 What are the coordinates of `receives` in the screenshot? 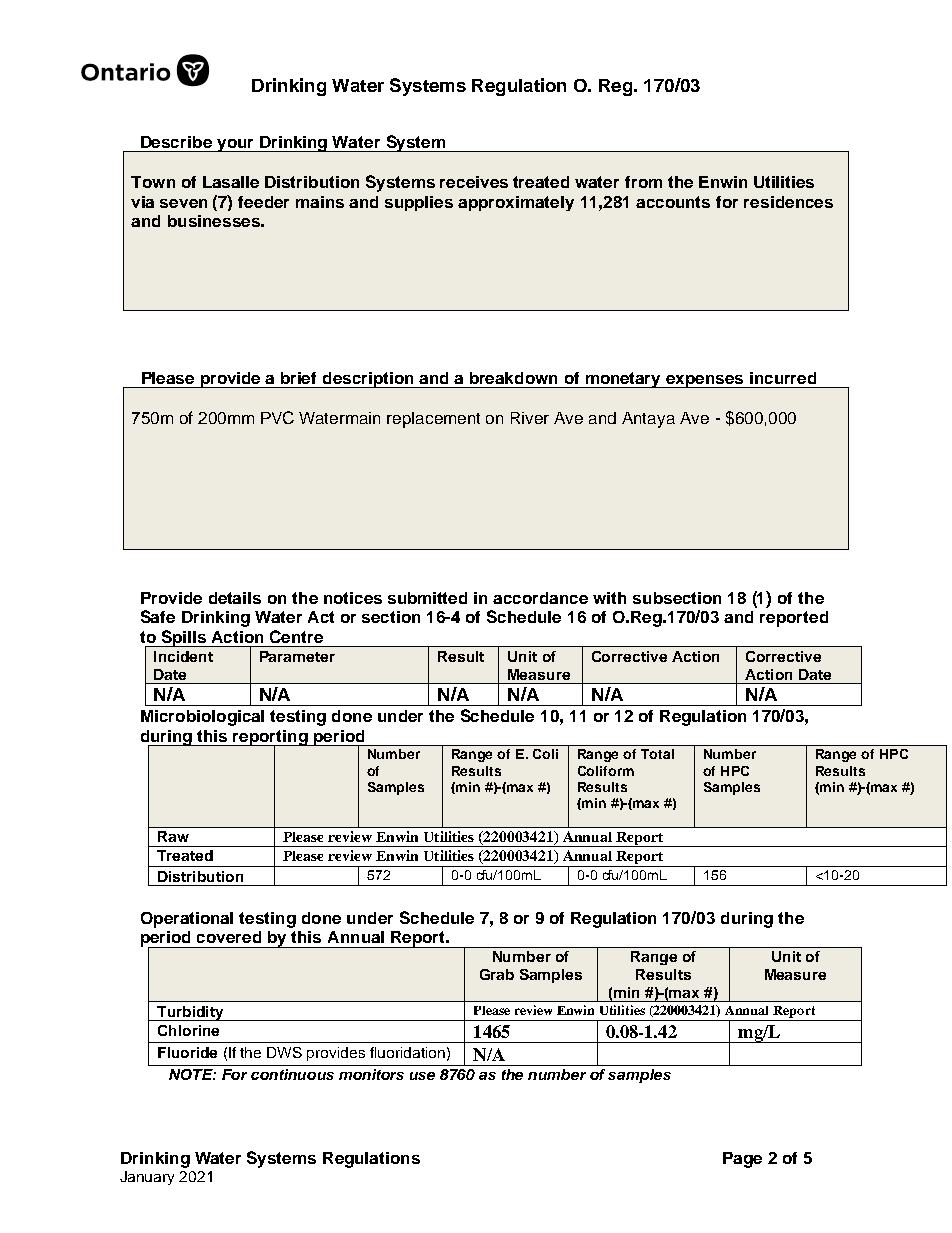 It's located at (474, 182).
